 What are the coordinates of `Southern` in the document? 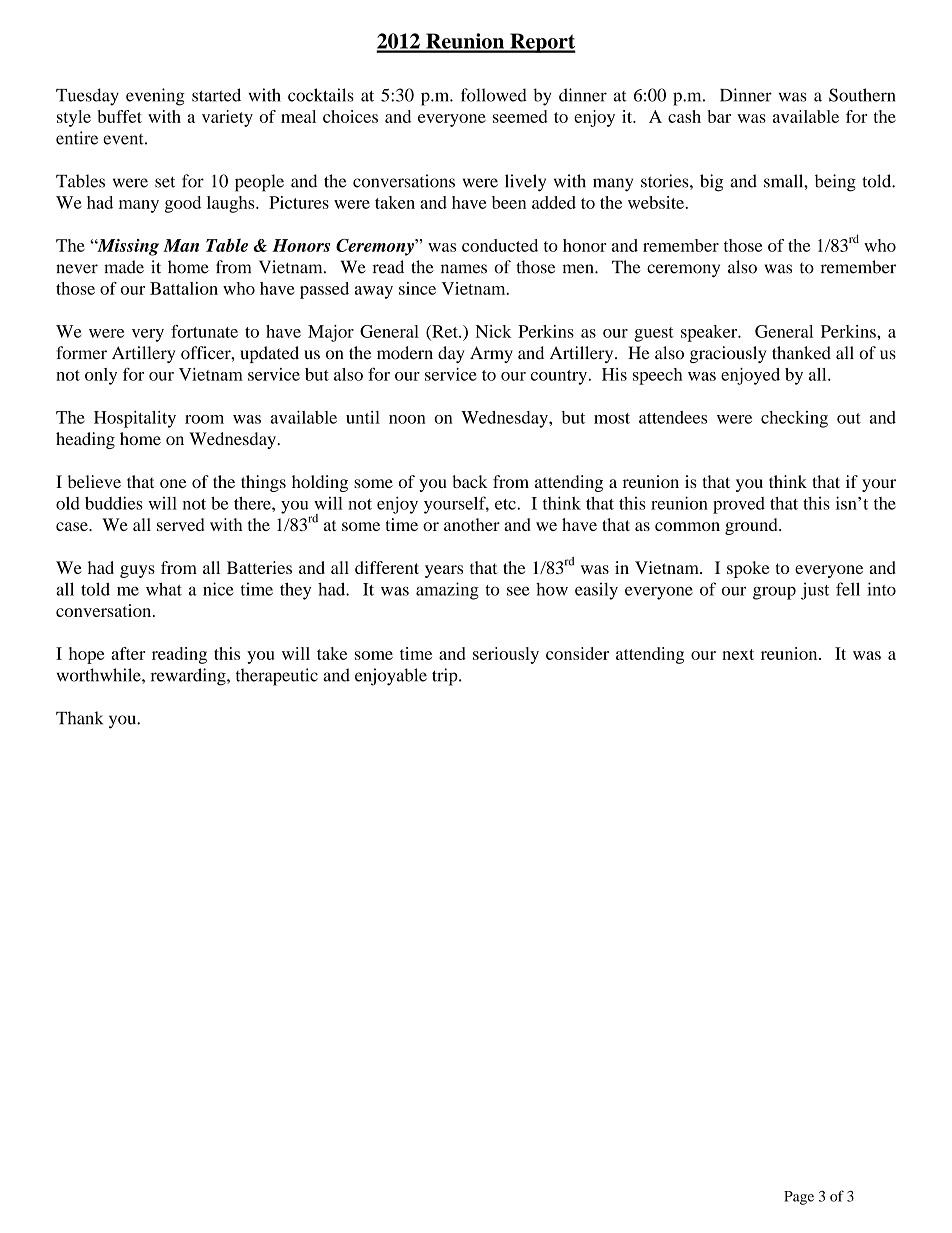 It's located at (862, 95).
